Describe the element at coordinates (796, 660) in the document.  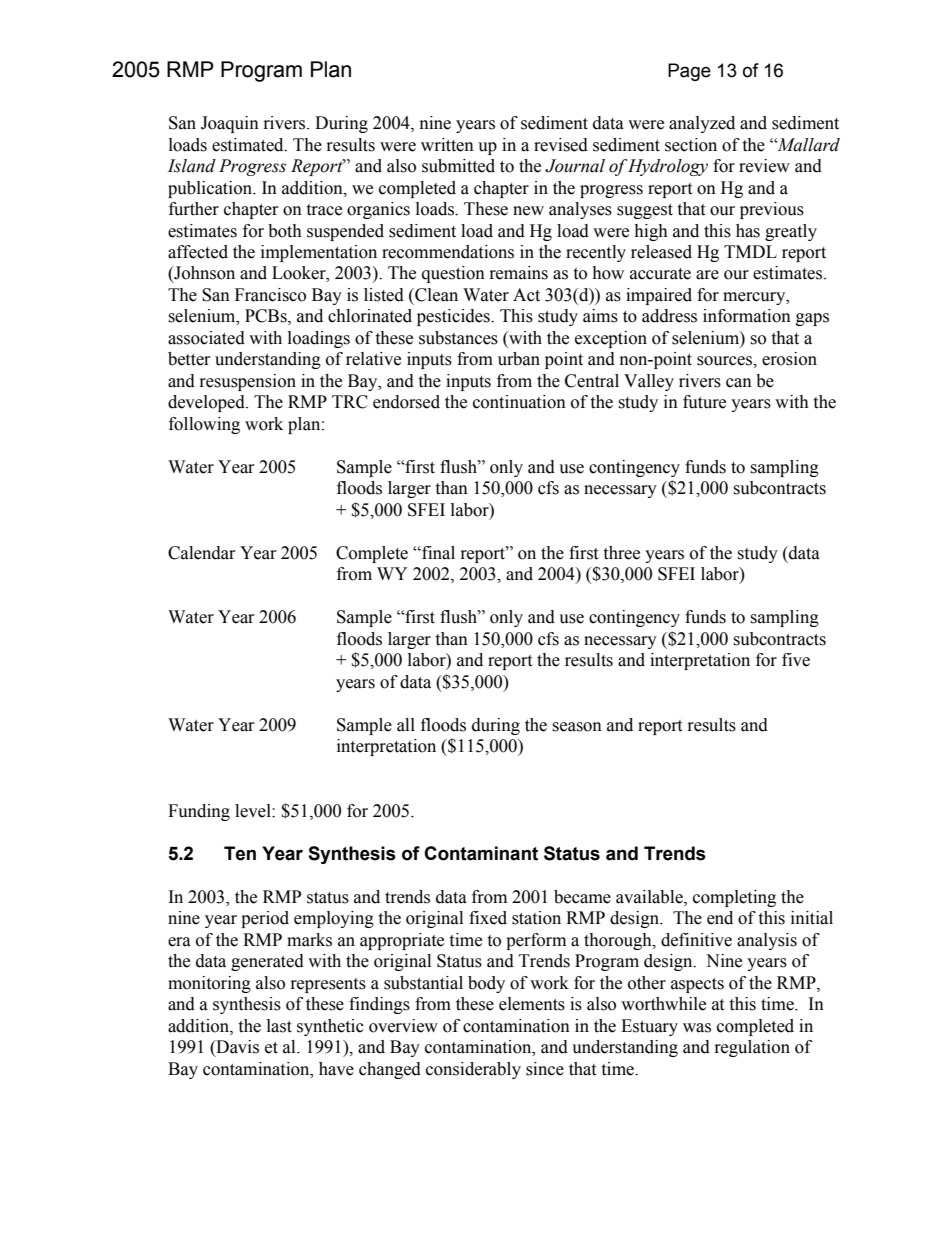
I see `five` at that location.
